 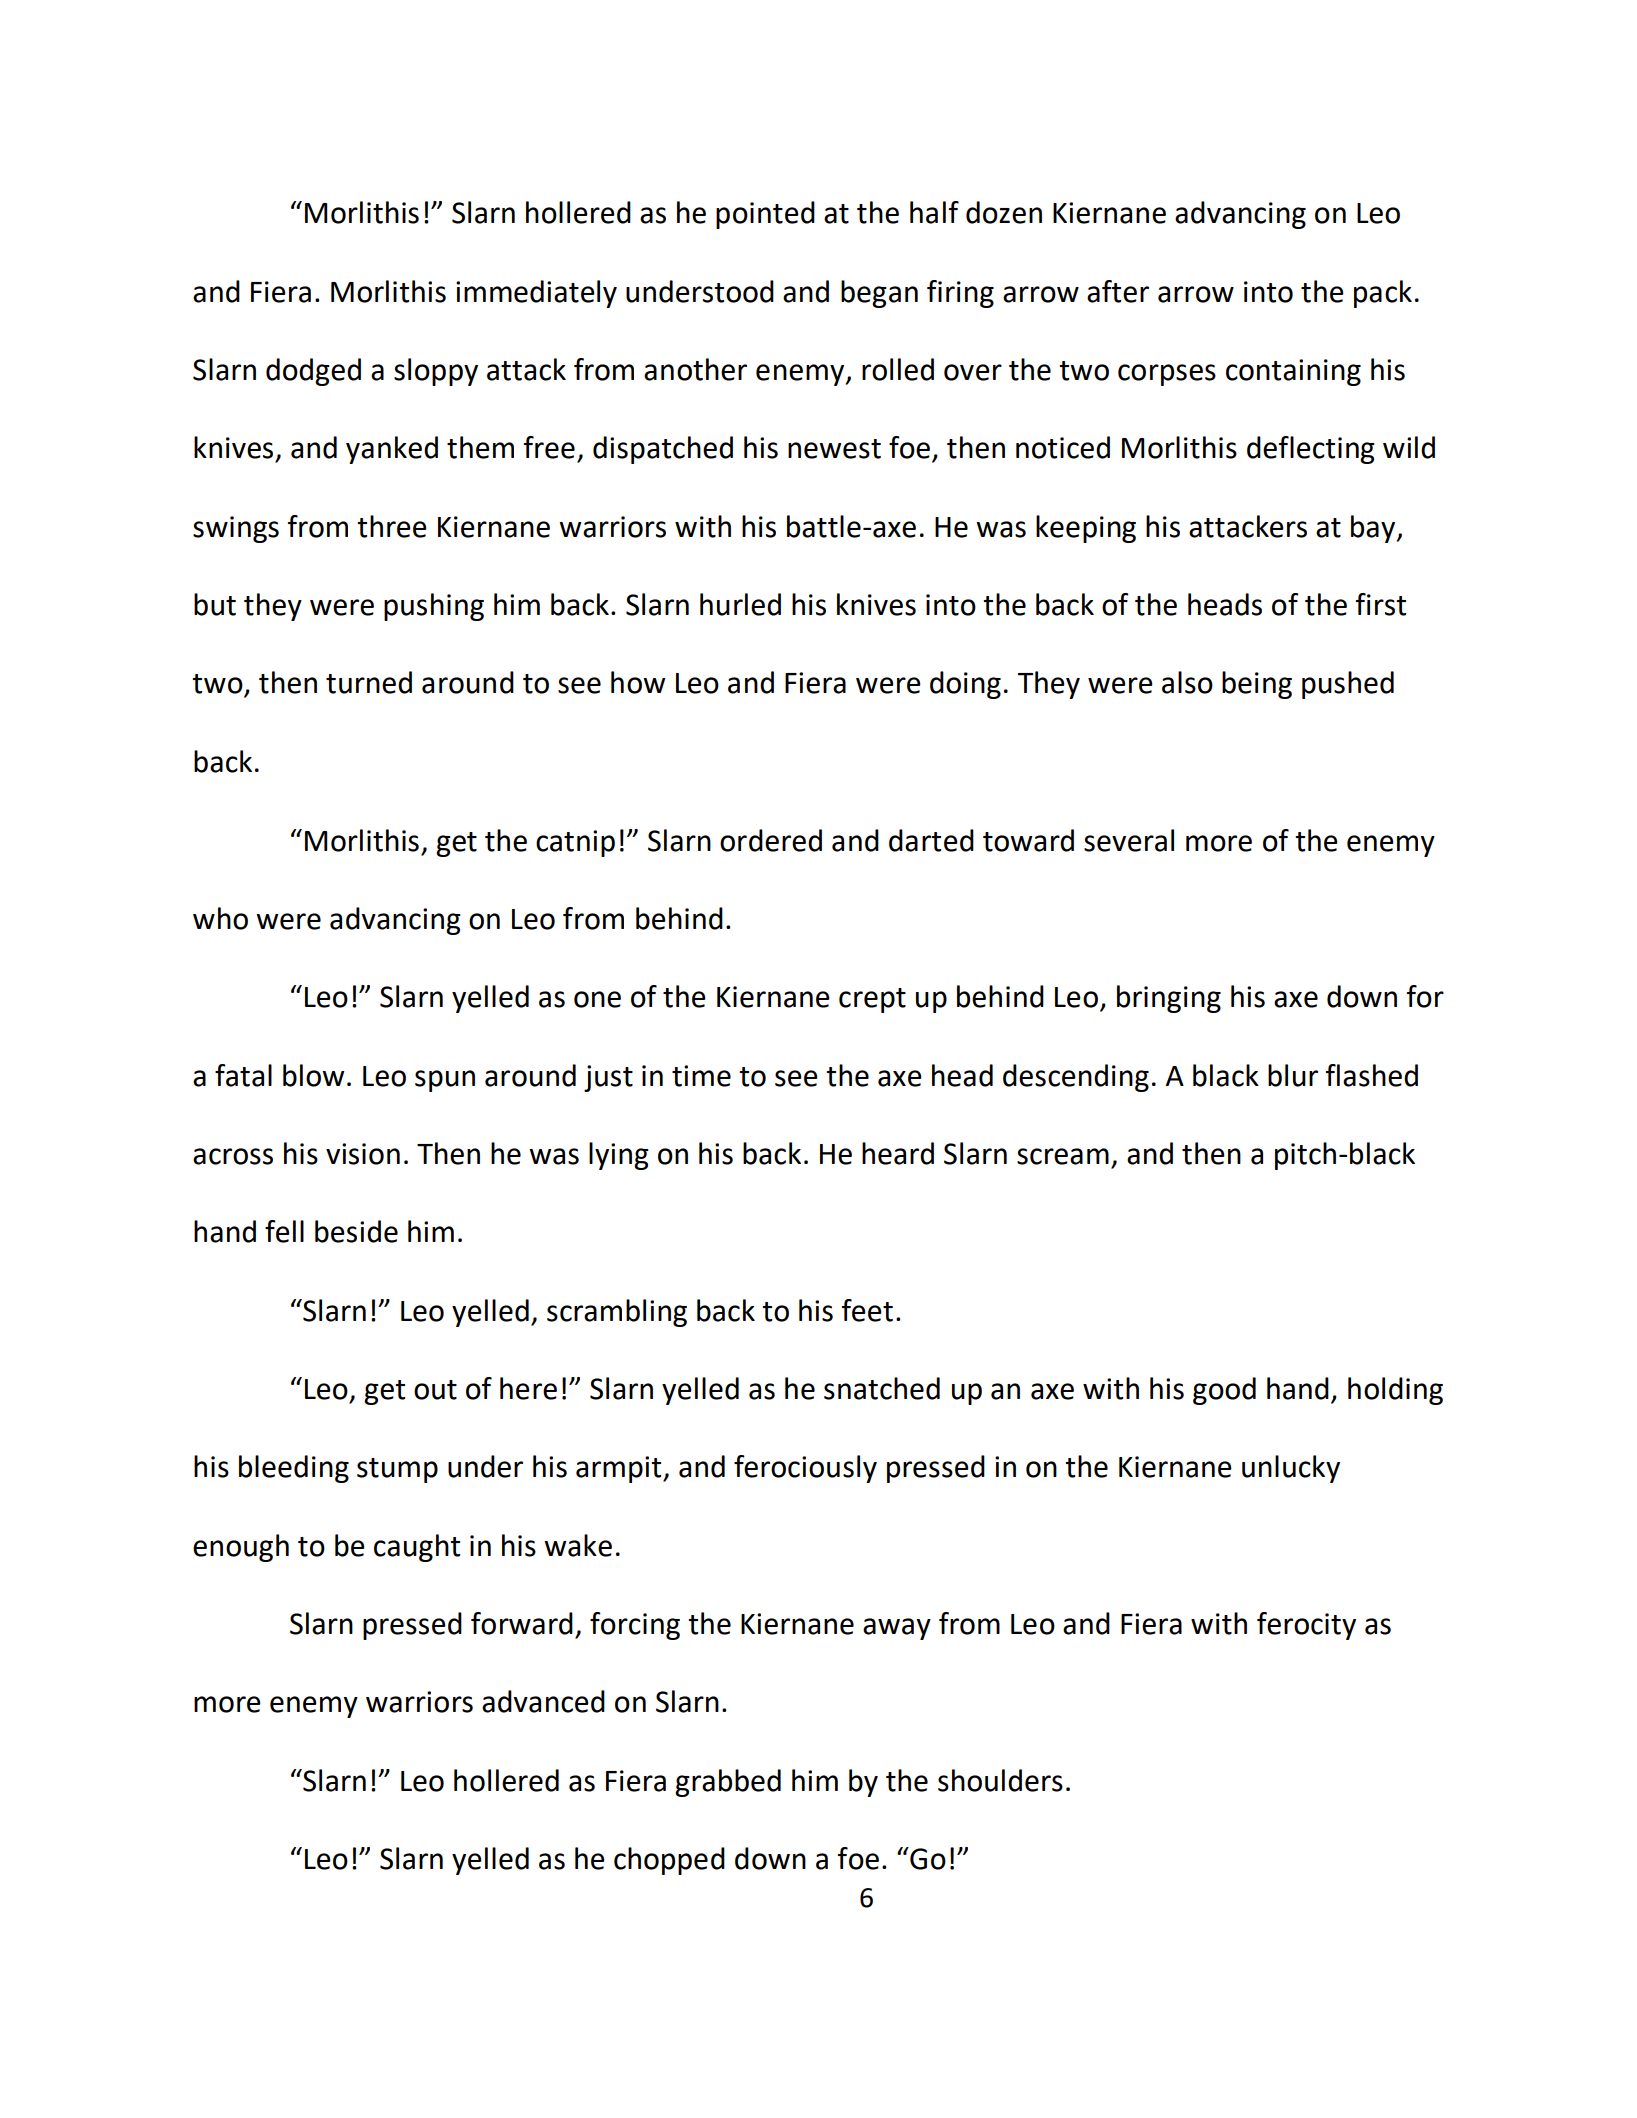 I want to click on shoulders, so click(x=1000, y=1780).
